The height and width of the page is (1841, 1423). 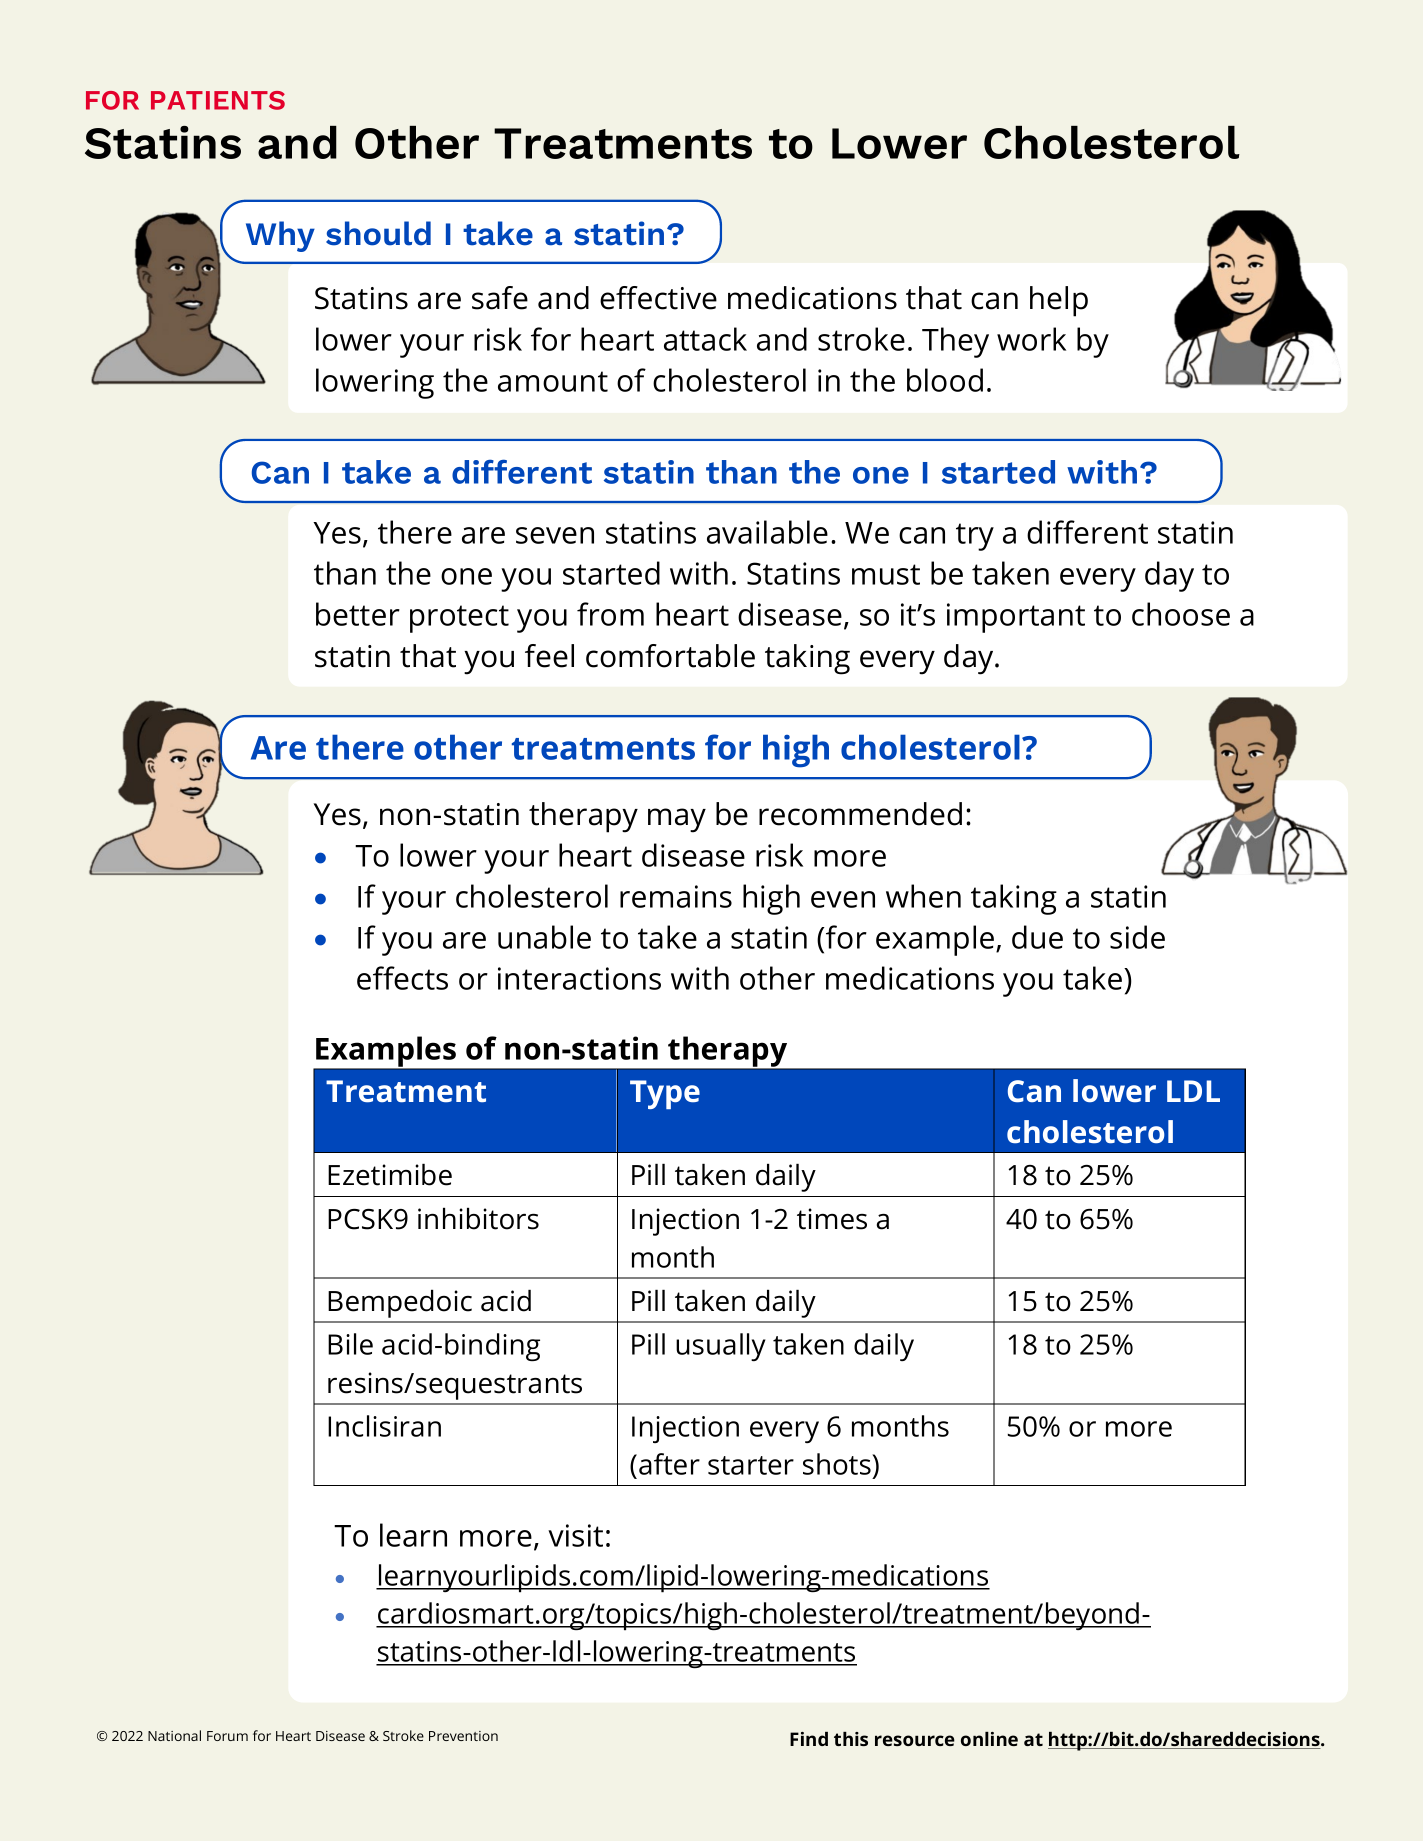 What do you see at coordinates (676, 896) in the page?
I see `remains` at bounding box center [676, 896].
